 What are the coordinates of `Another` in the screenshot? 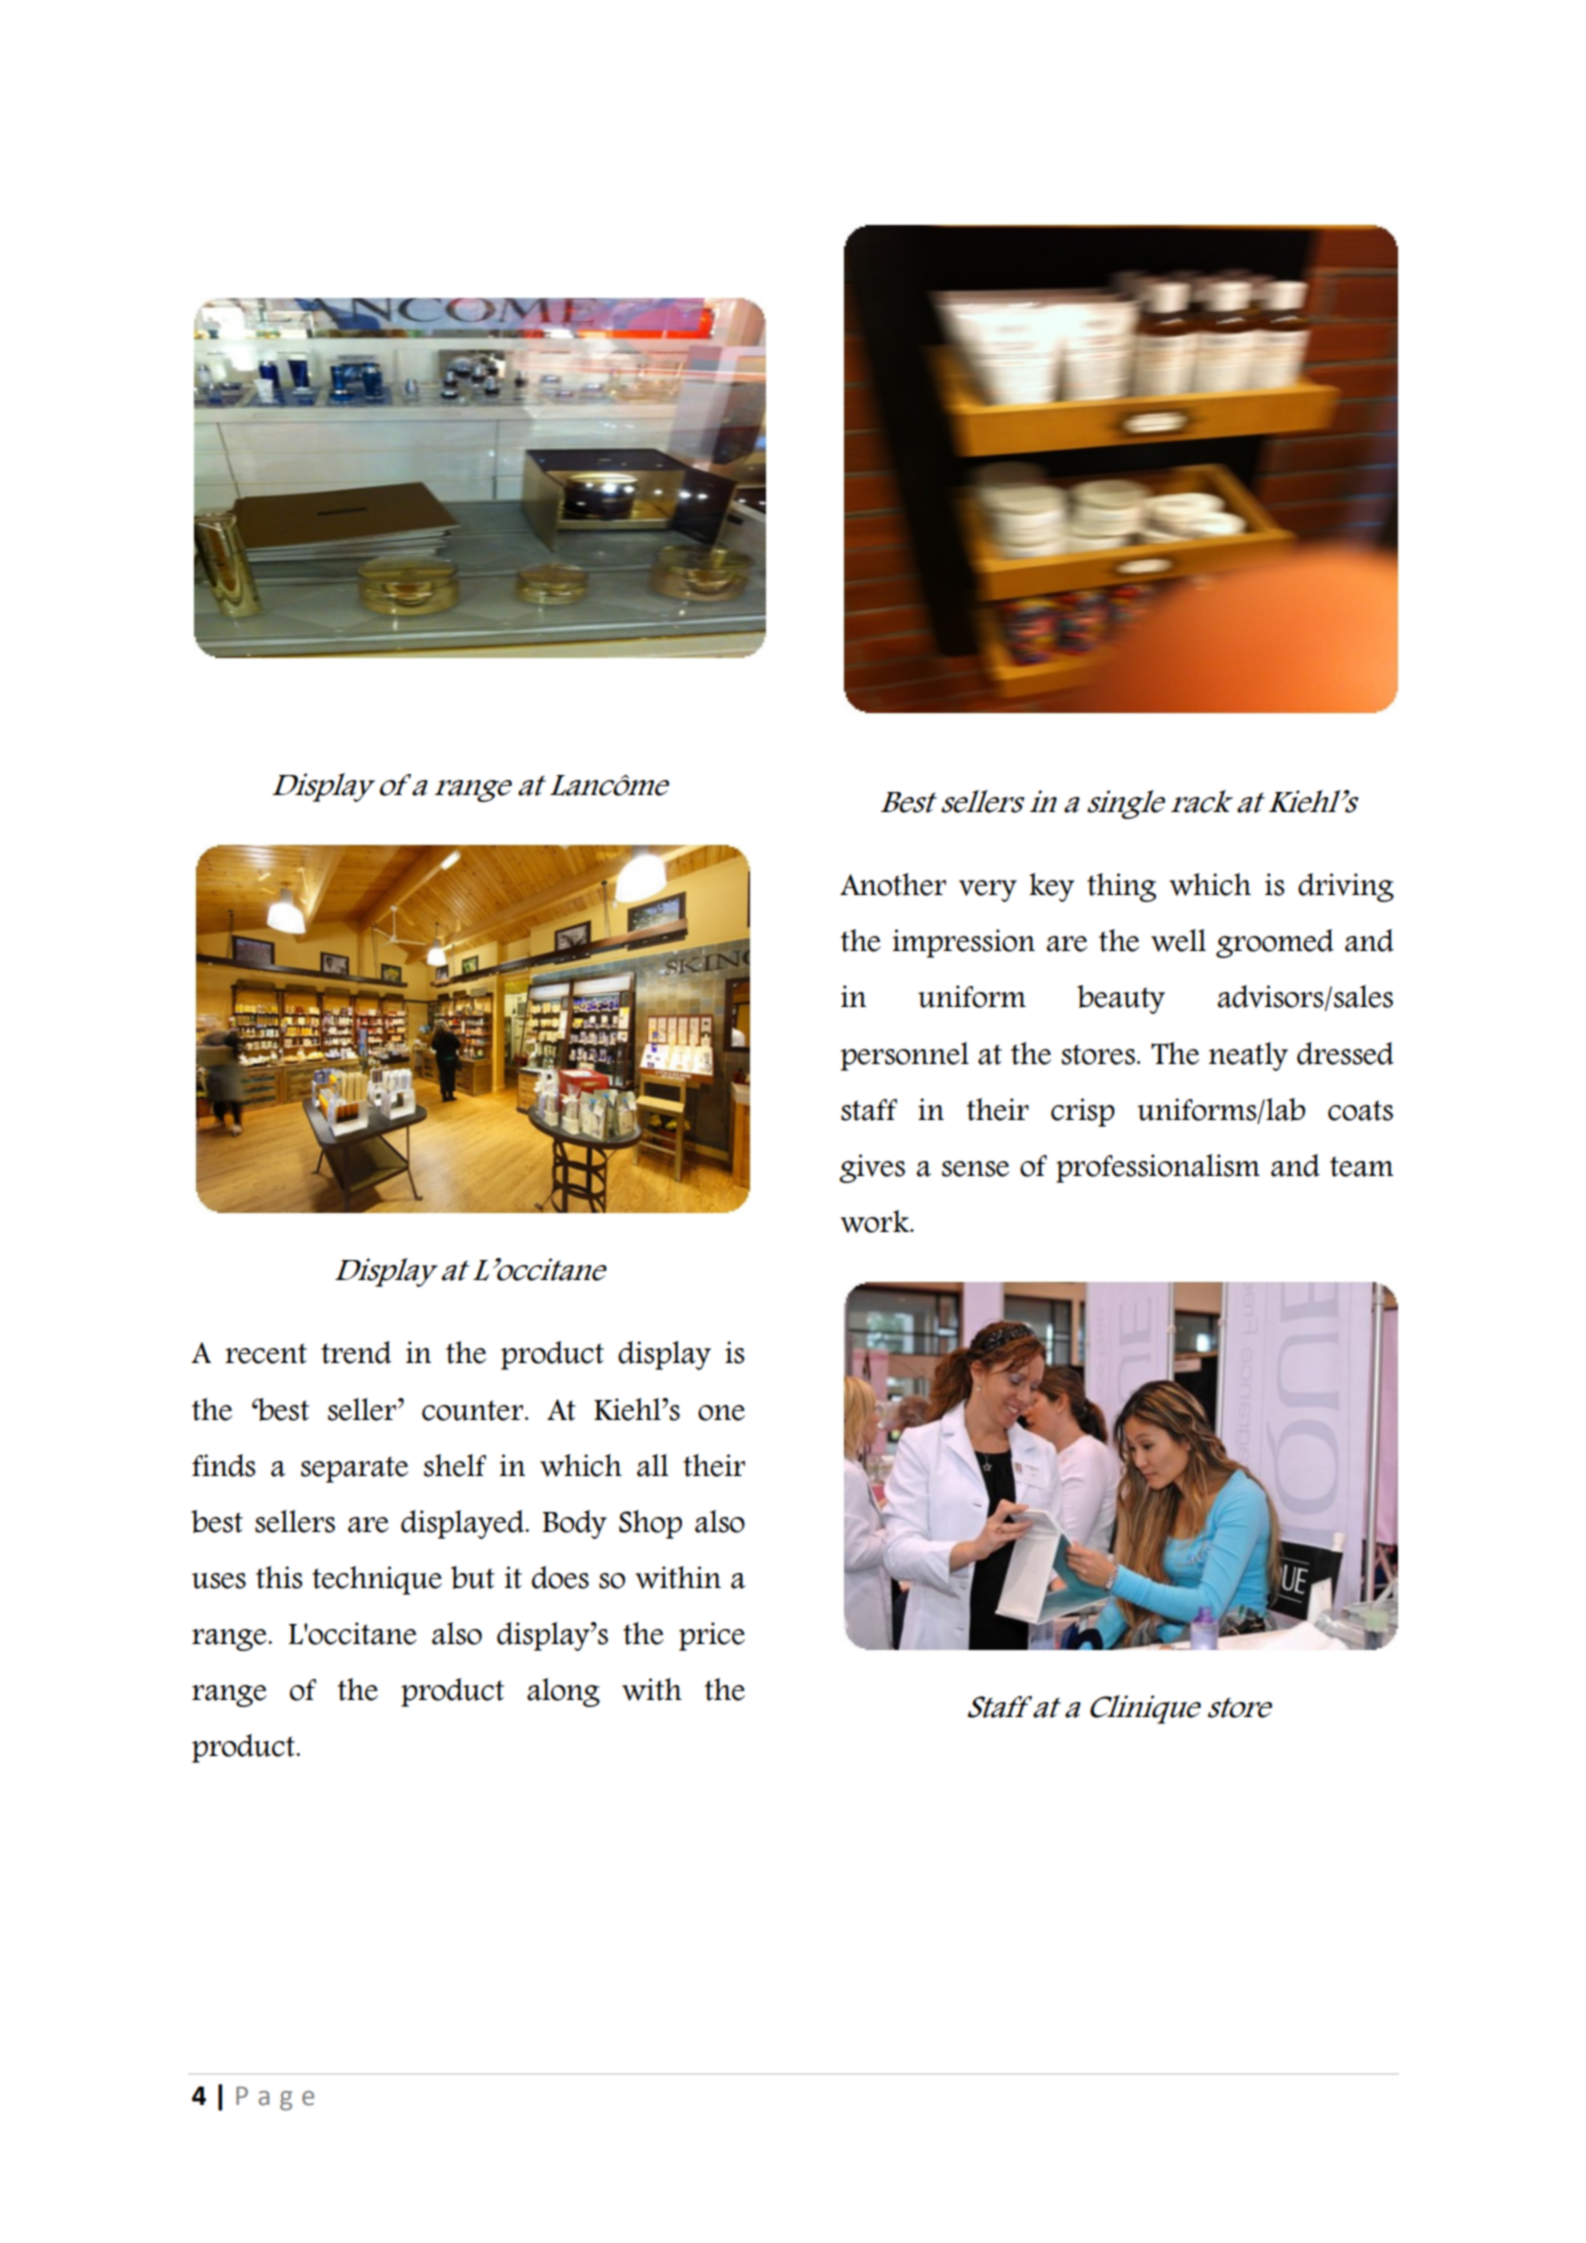 It's located at (893, 884).
